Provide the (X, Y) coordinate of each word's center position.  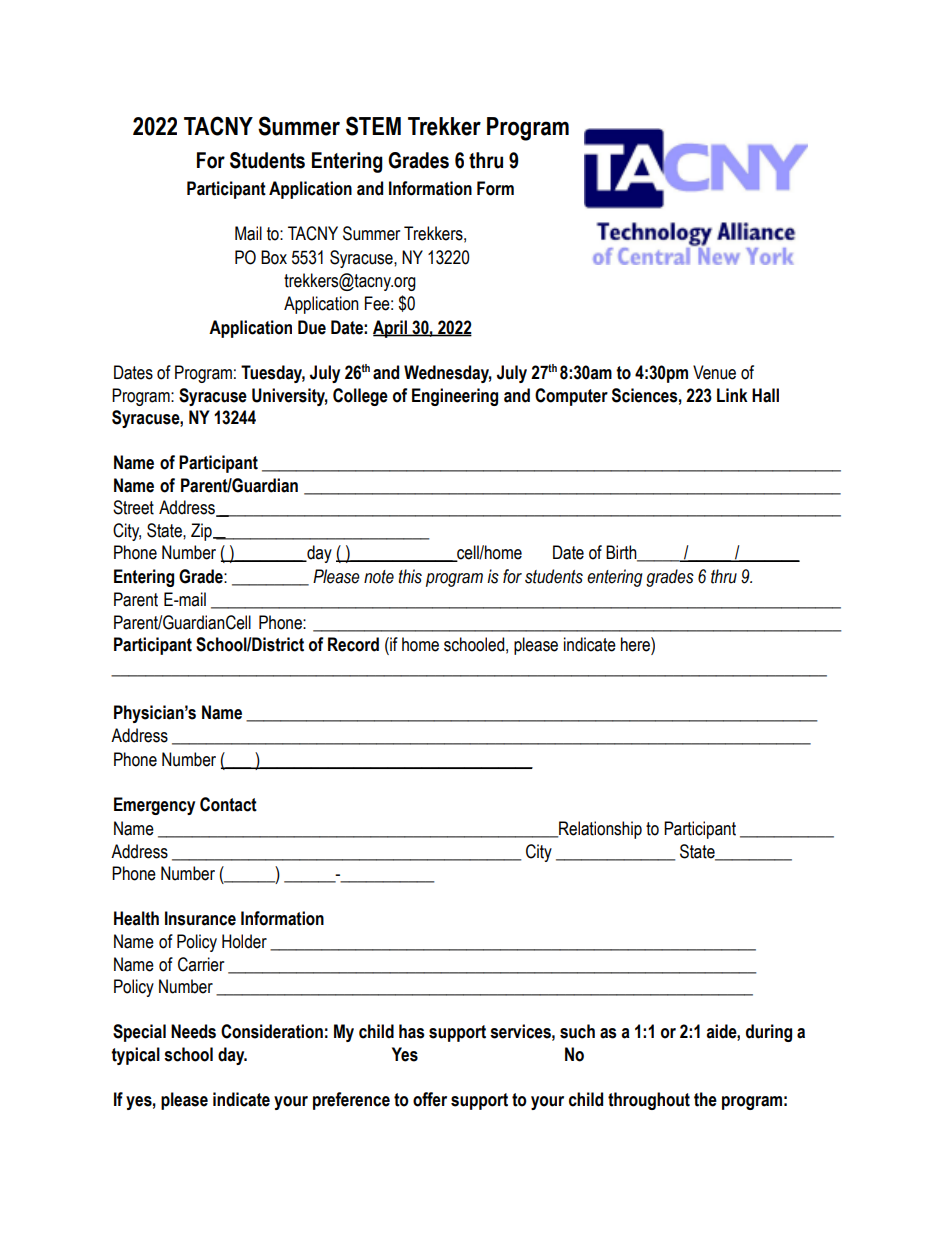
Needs (193, 1031)
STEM (373, 126)
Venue (714, 372)
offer (430, 1099)
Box (274, 257)
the (705, 1099)
